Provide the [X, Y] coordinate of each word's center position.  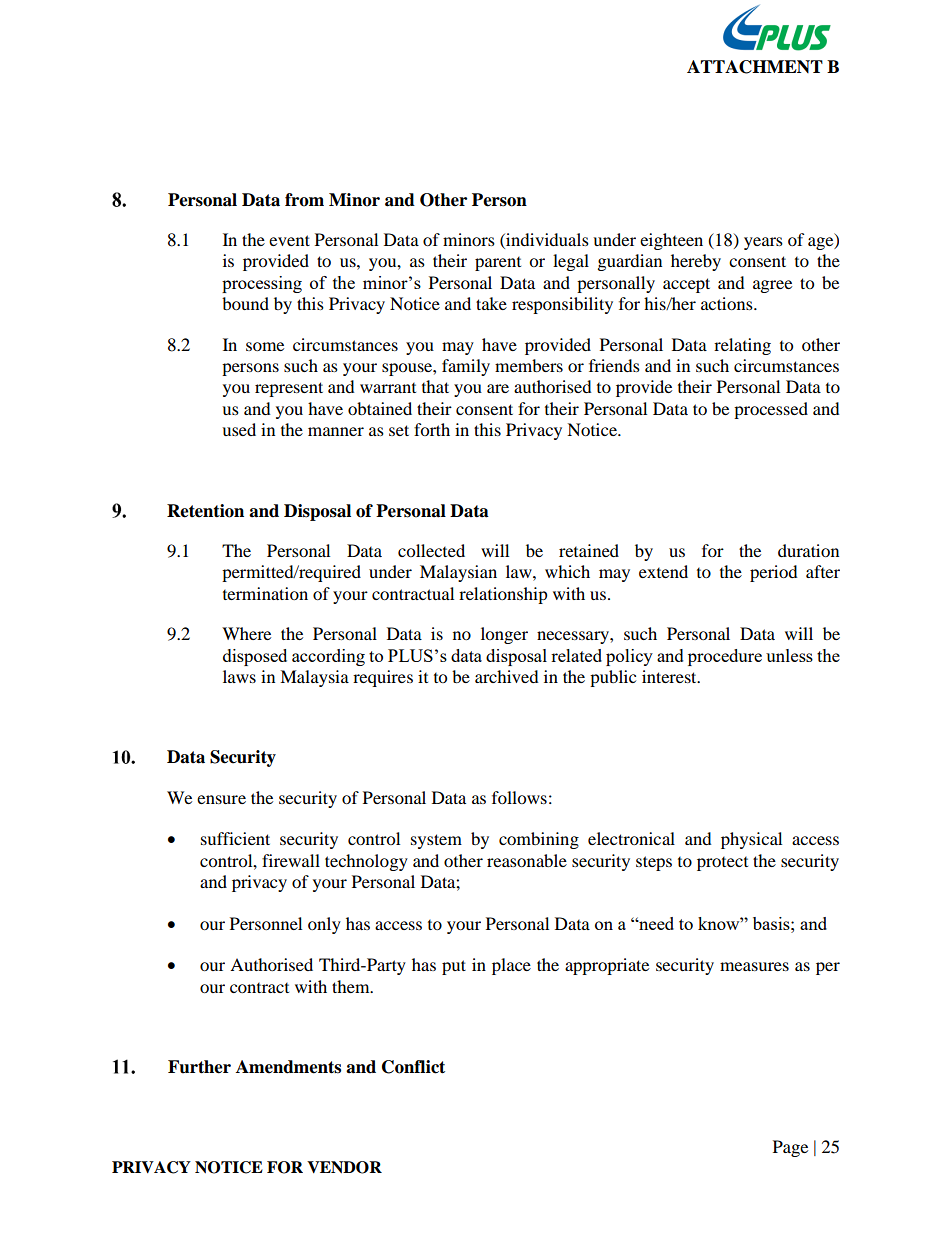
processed [771, 410]
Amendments [288, 1067]
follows [519, 797]
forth [432, 429]
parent [498, 264]
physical [751, 840]
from [304, 200]
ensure [221, 799]
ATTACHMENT [755, 67]
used [239, 429]
